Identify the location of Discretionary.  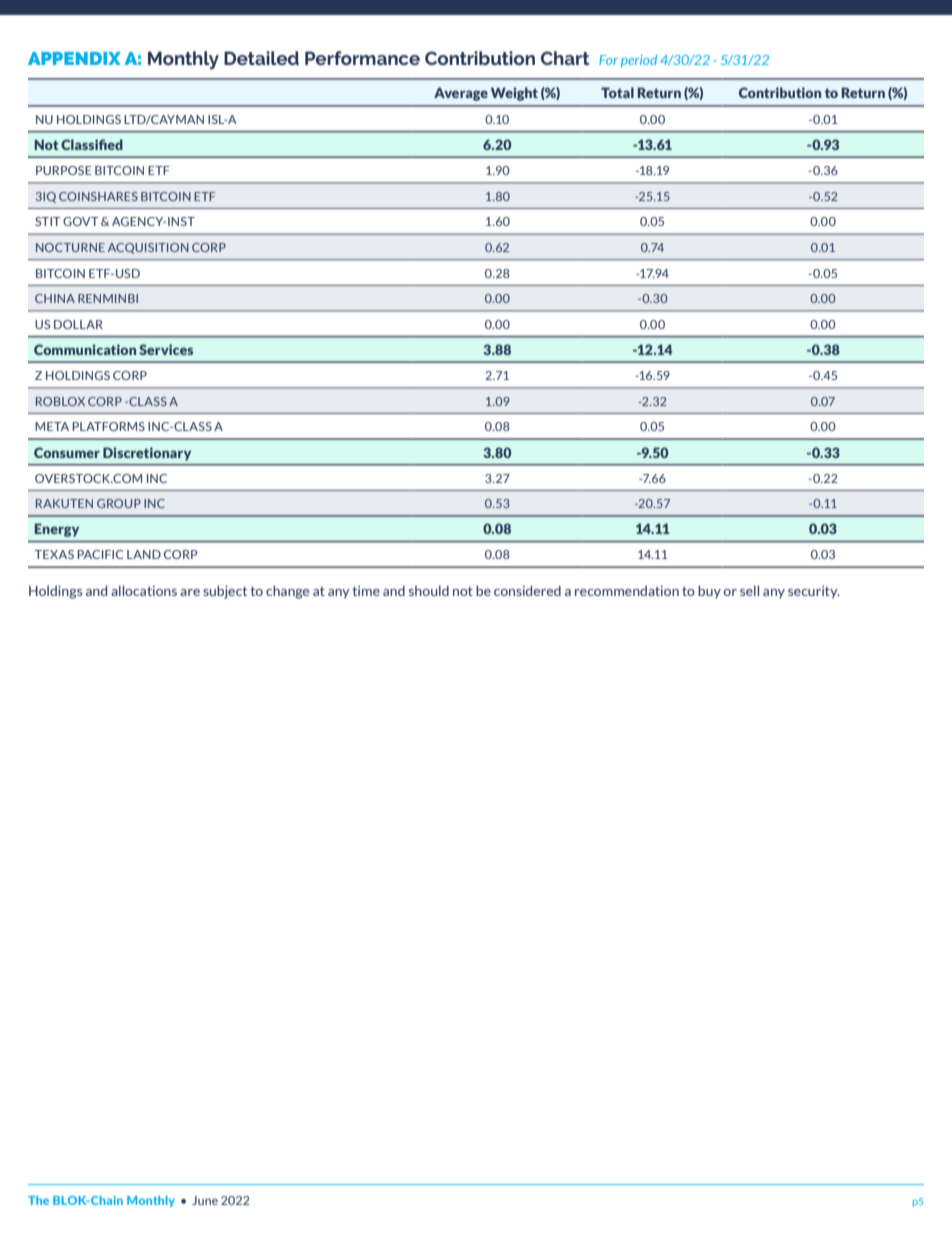
(147, 454).
